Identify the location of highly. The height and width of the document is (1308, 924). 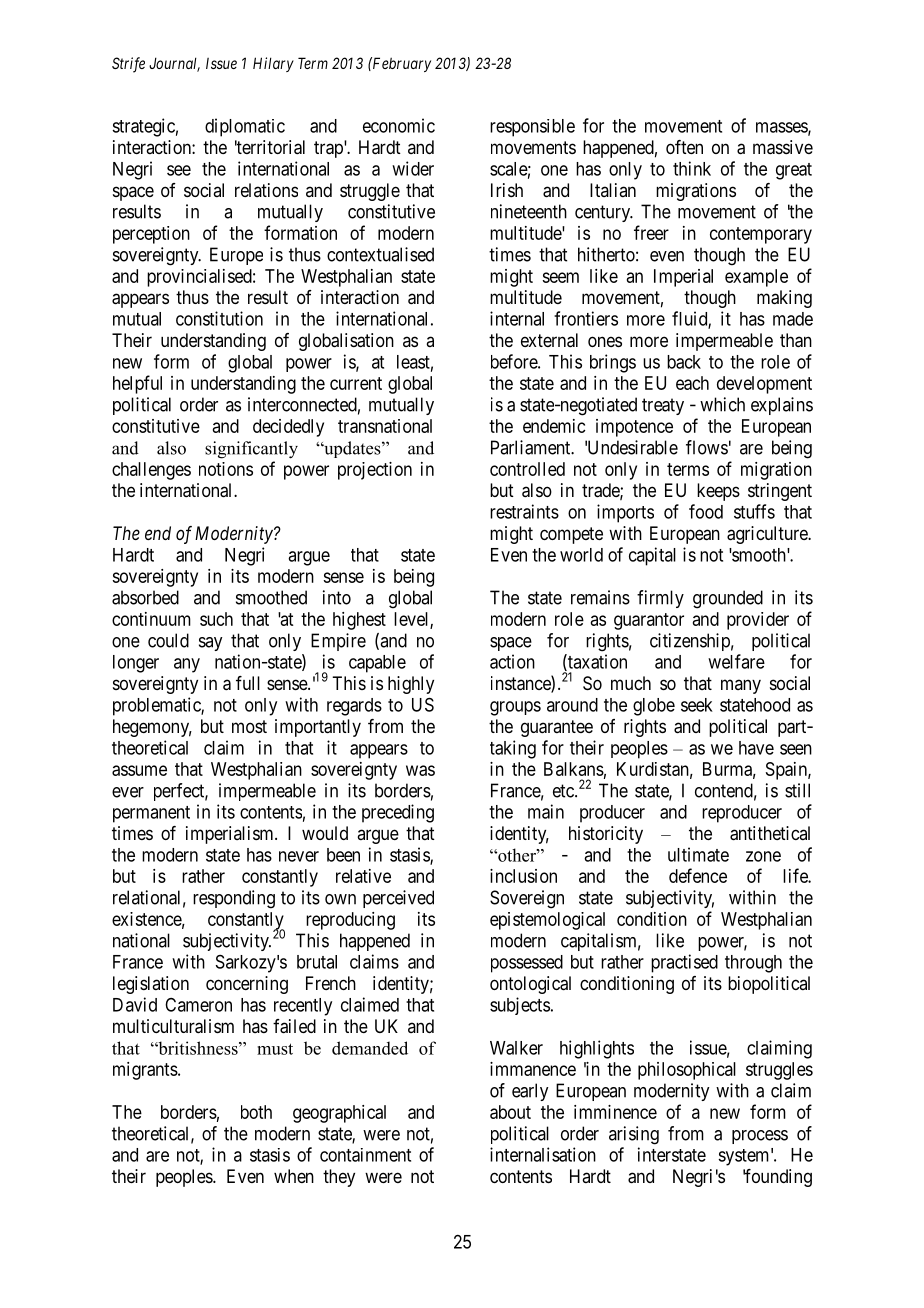
(411, 685).
